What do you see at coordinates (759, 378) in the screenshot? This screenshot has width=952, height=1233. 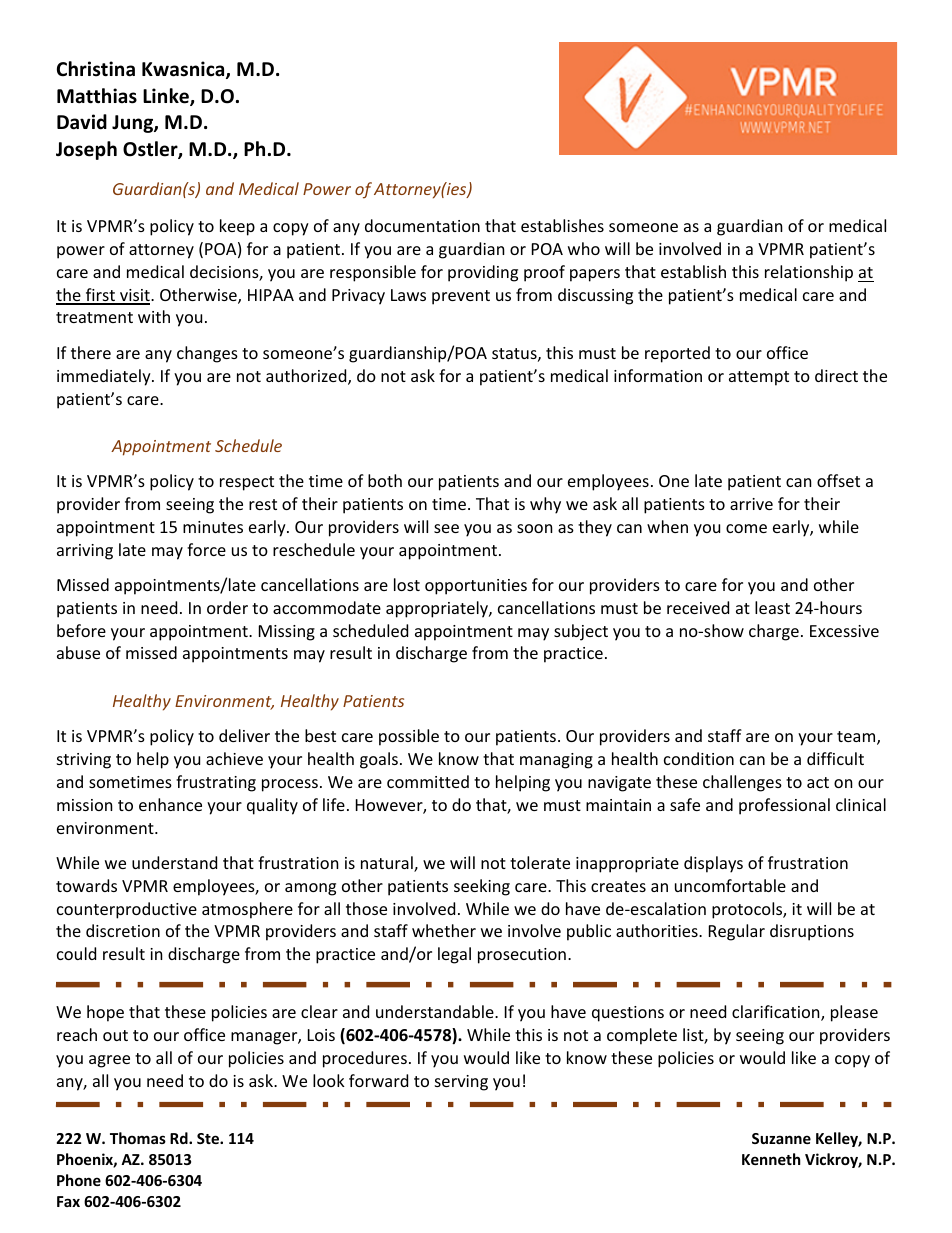 I see `attempt` at bounding box center [759, 378].
